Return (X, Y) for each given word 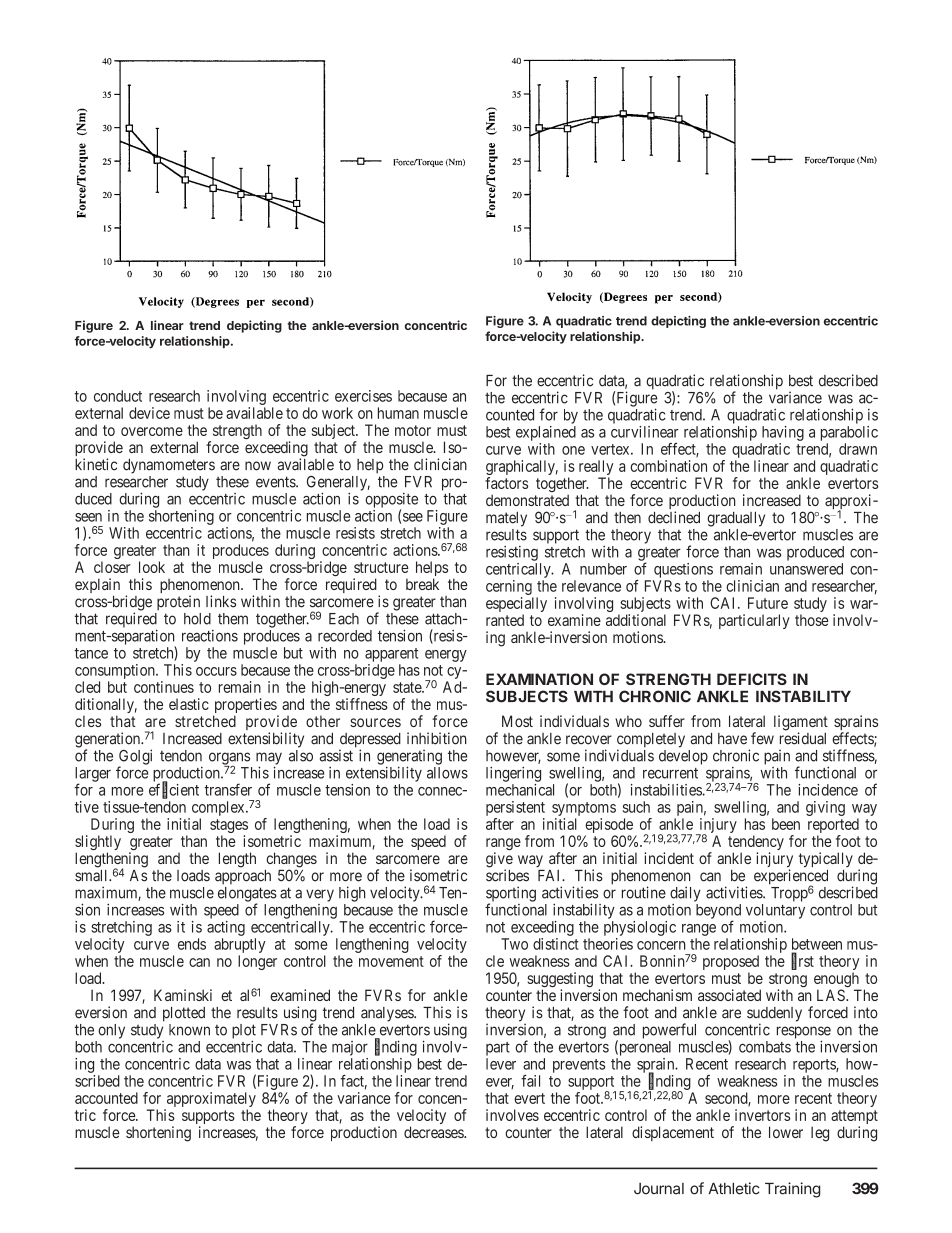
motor (413, 430)
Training (792, 1190)
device (149, 413)
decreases (434, 1132)
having (783, 433)
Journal (659, 1189)
